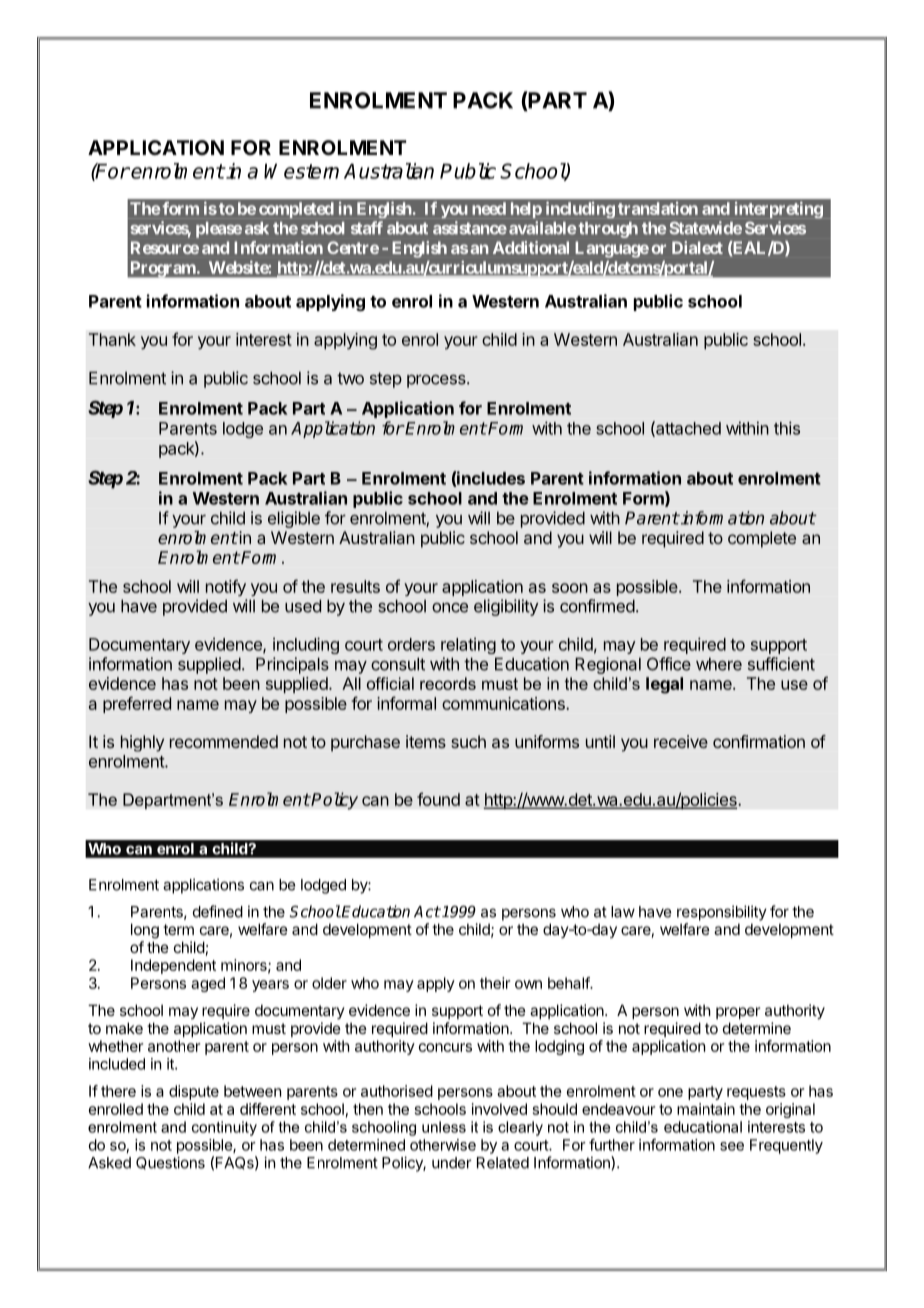 This screenshot has width=924, height=1308. What do you see at coordinates (112, 339) in the screenshot?
I see `Thank` at bounding box center [112, 339].
